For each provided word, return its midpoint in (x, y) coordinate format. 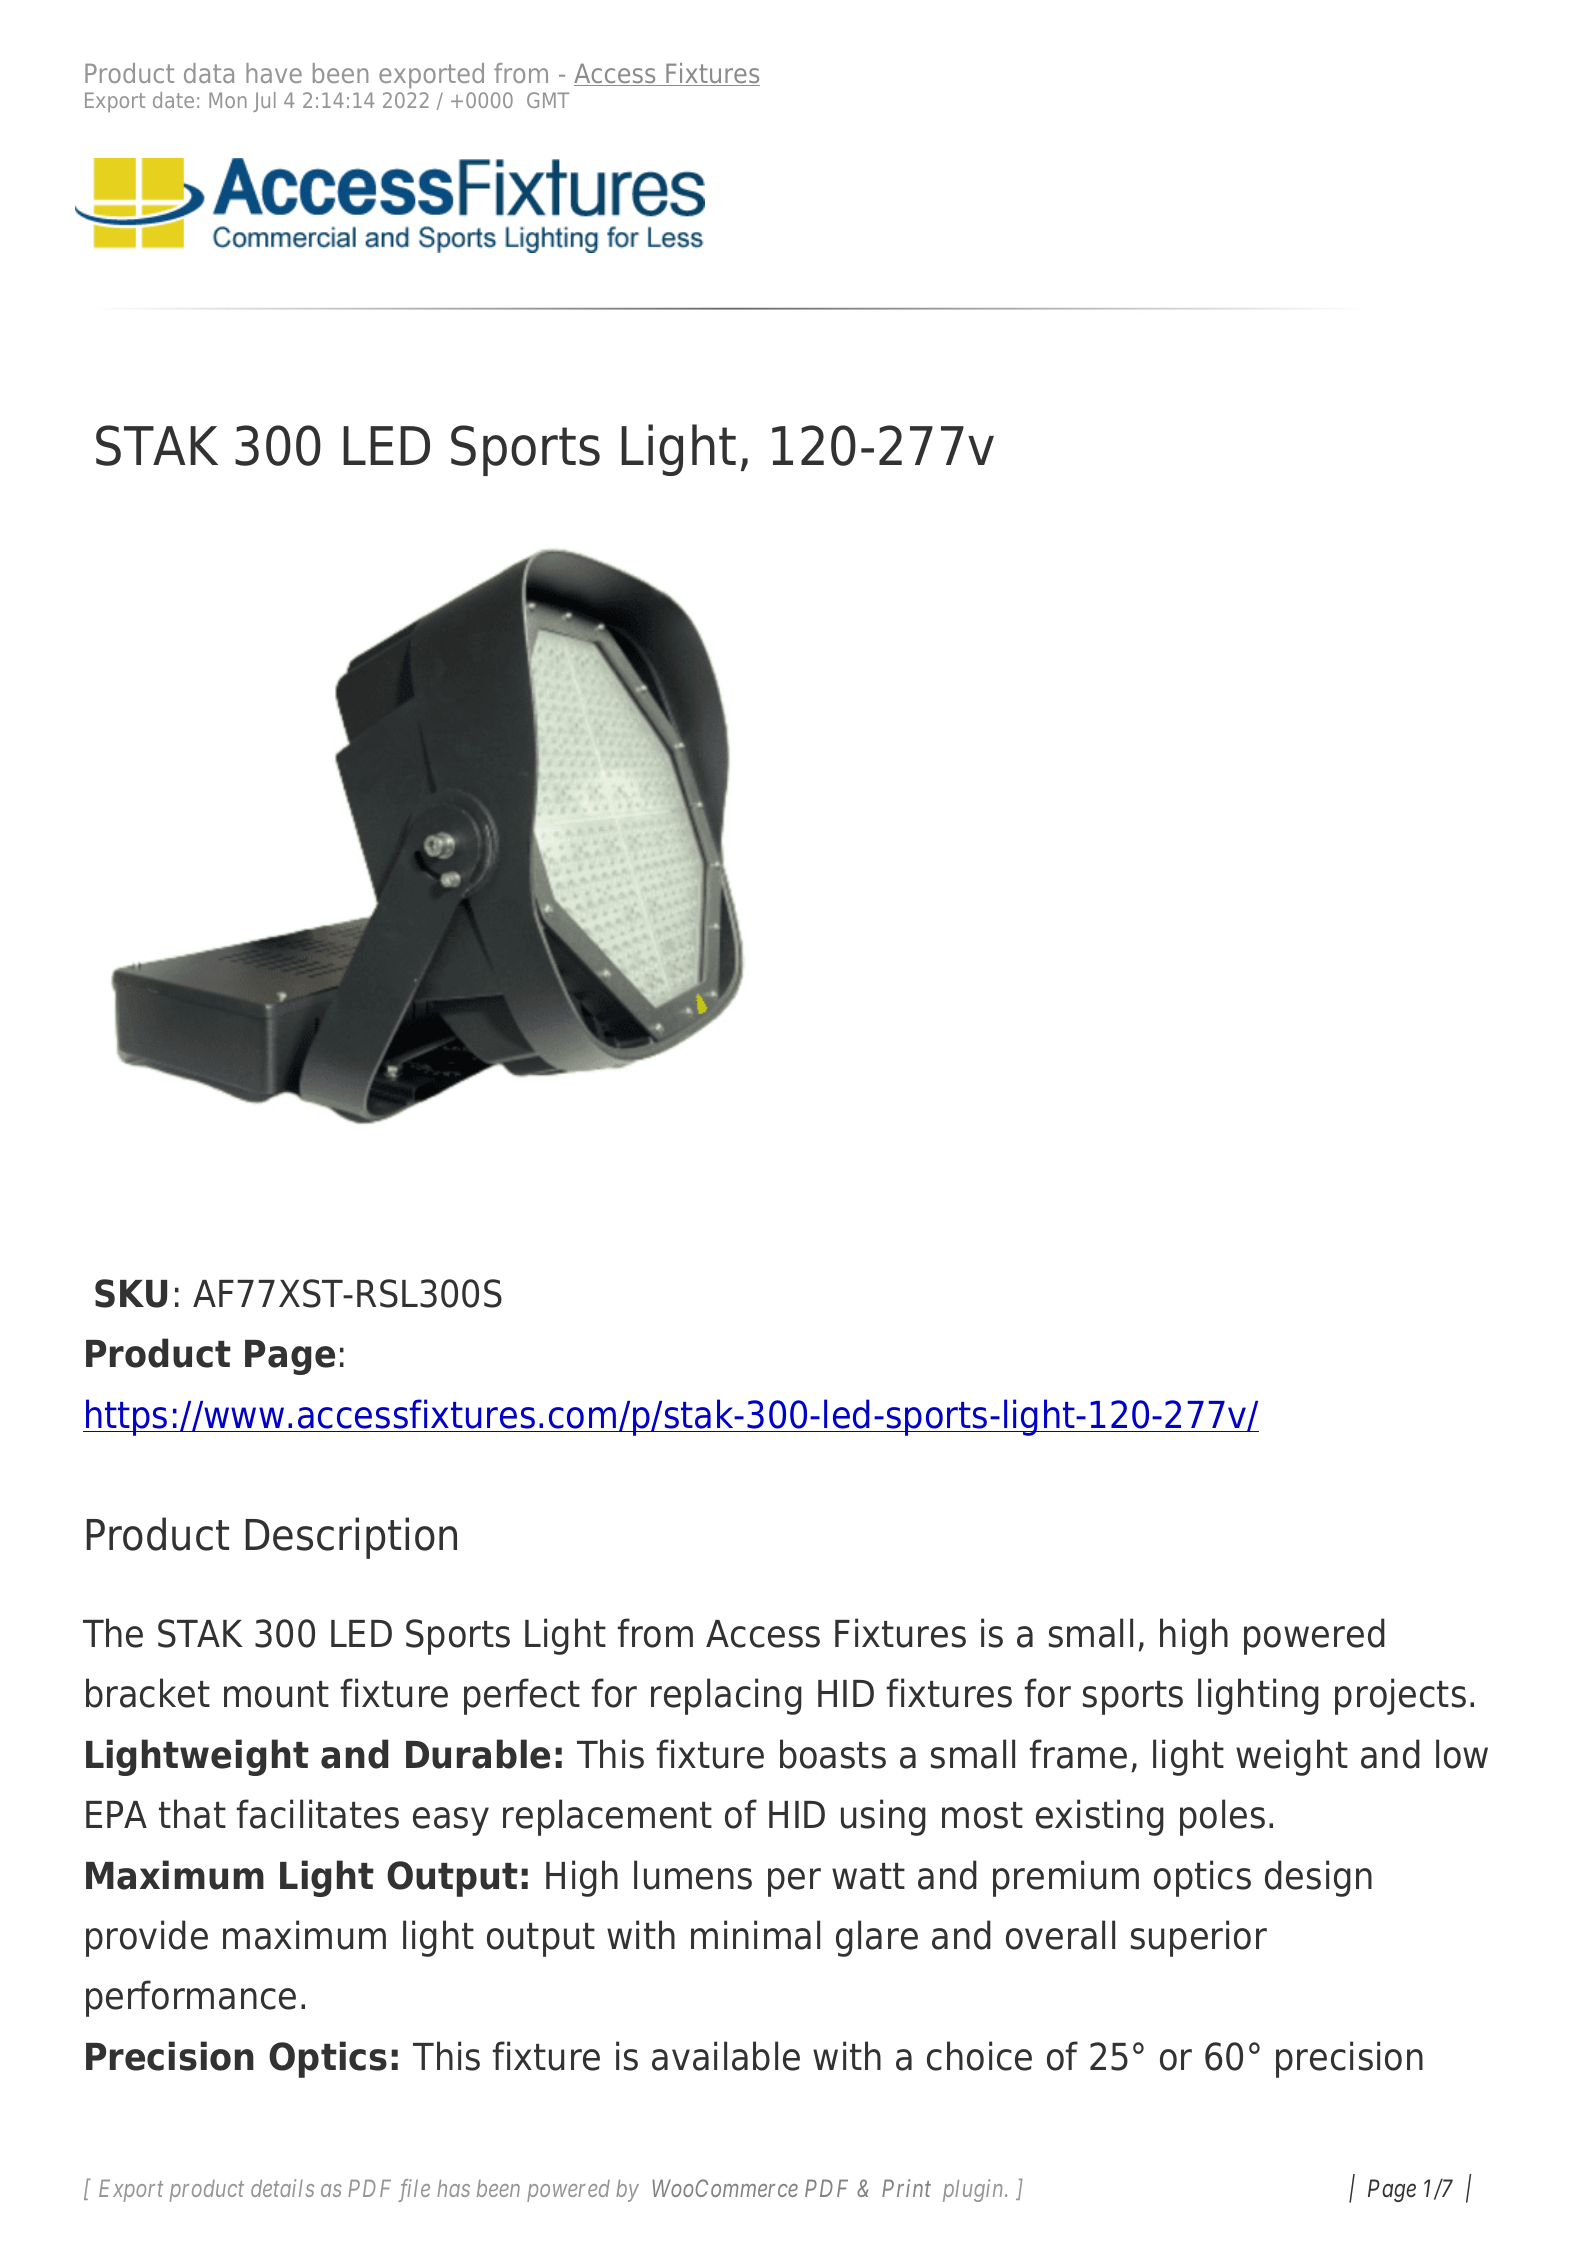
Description (351, 1538)
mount (276, 1694)
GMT (548, 100)
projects (1400, 1696)
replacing (726, 1696)
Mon (228, 100)
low (1462, 1754)
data (209, 73)
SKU (131, 1293)
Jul (264, 102)
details (282, 2188)
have (274, 73)
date (173, 100)
